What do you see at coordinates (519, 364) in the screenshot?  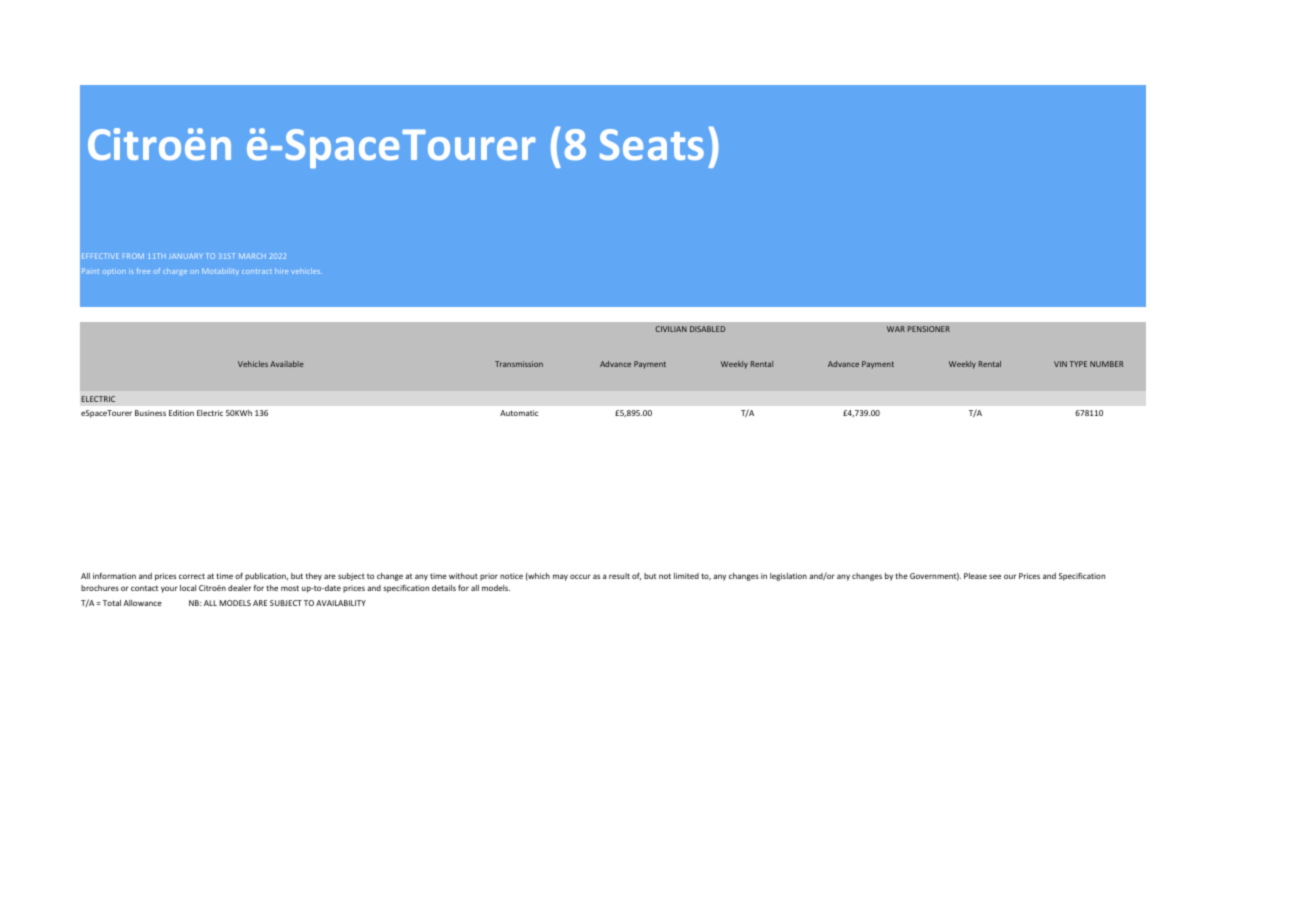 I see `Transmission` at bounding box center [519, 364].
